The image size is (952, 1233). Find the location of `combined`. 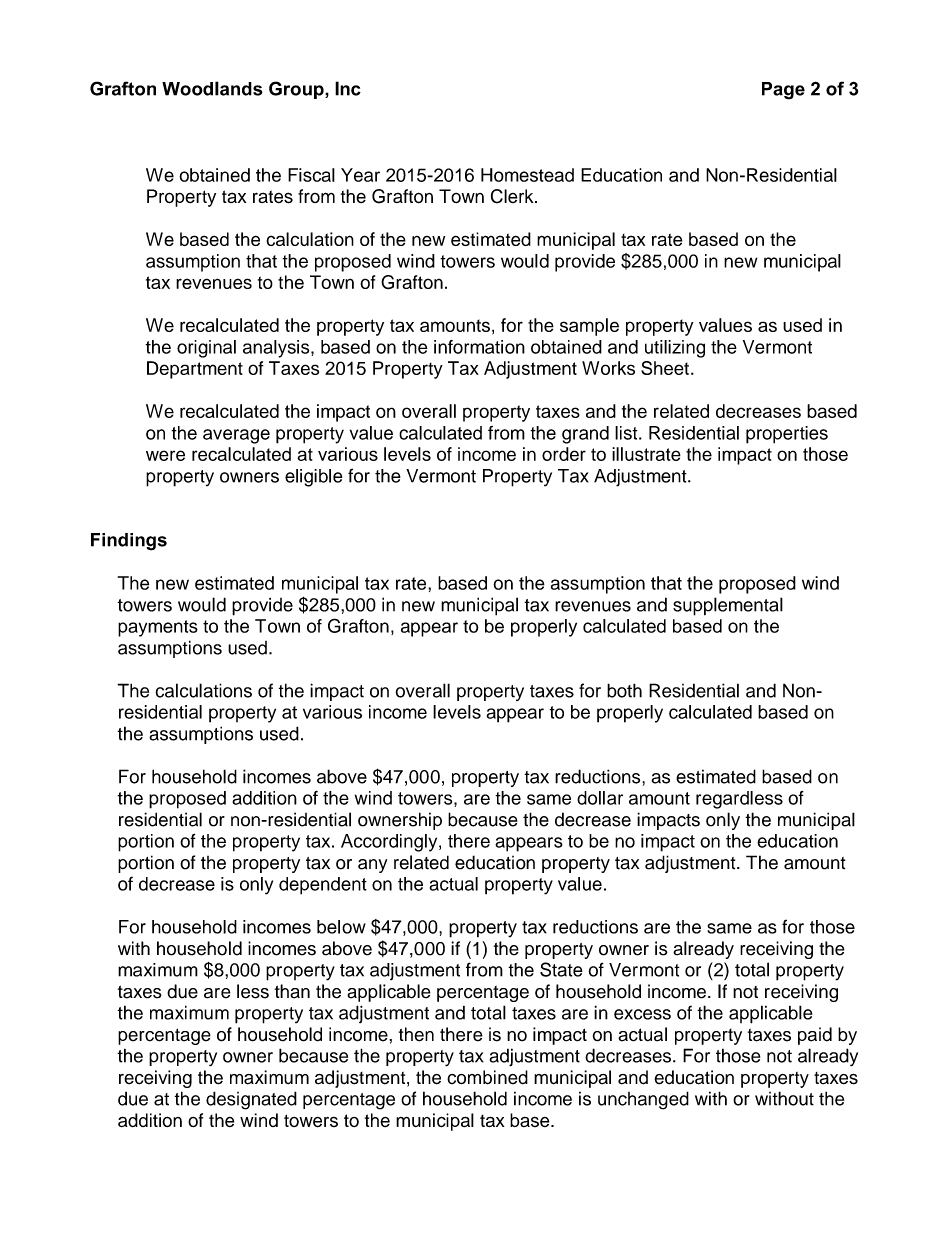

combined is located at coordinates (487, 1077).
